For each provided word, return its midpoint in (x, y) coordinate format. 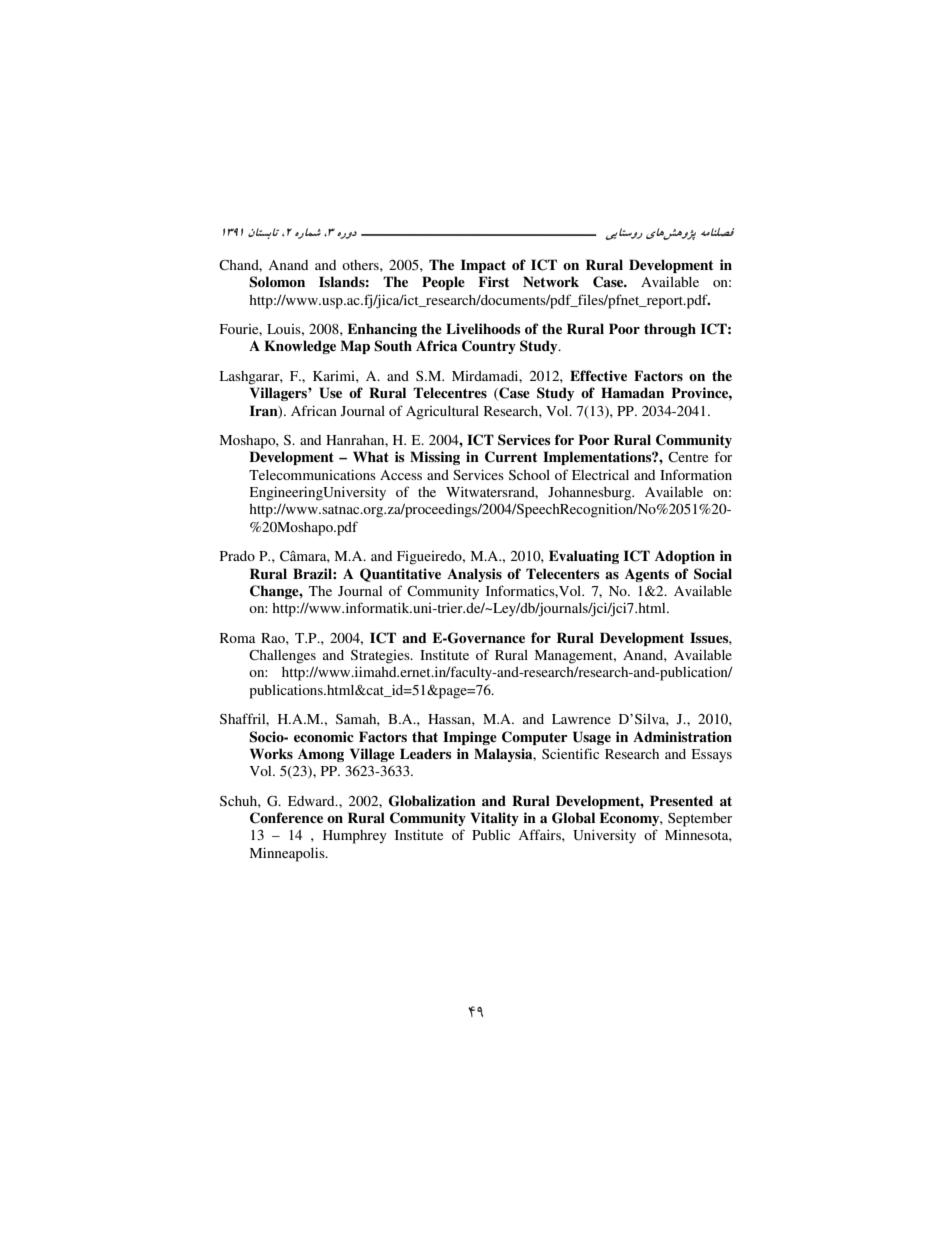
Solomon (277, 282)
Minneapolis (288, 854)
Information (696, 474)
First (493, 281)
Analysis (474, 575)
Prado (237, 556)
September (700, 820)
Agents (647, 575)
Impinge (470, 738)
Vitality (494, 819)
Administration (682, 736)
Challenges (282, 657)
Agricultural (442, 413)
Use (330, 393)
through (670, 330)
